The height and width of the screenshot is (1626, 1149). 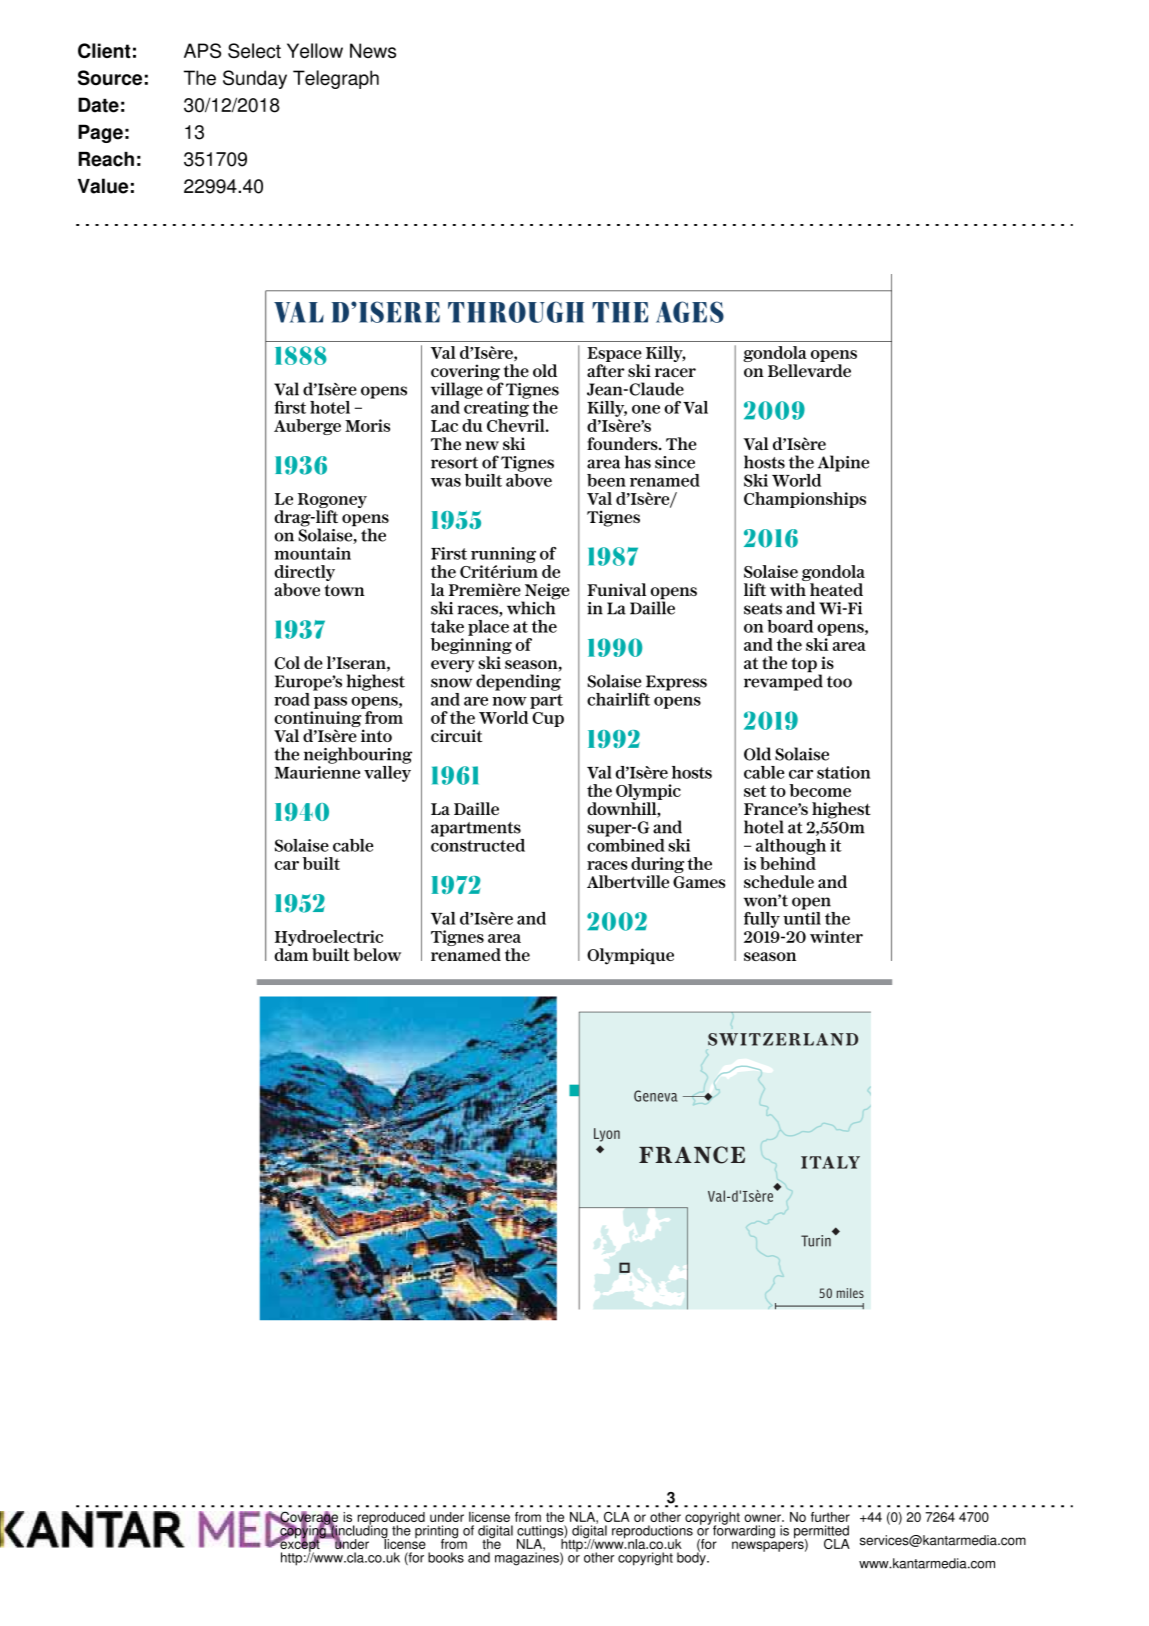 I want to click on constructed, so click(x=478, y=844).
